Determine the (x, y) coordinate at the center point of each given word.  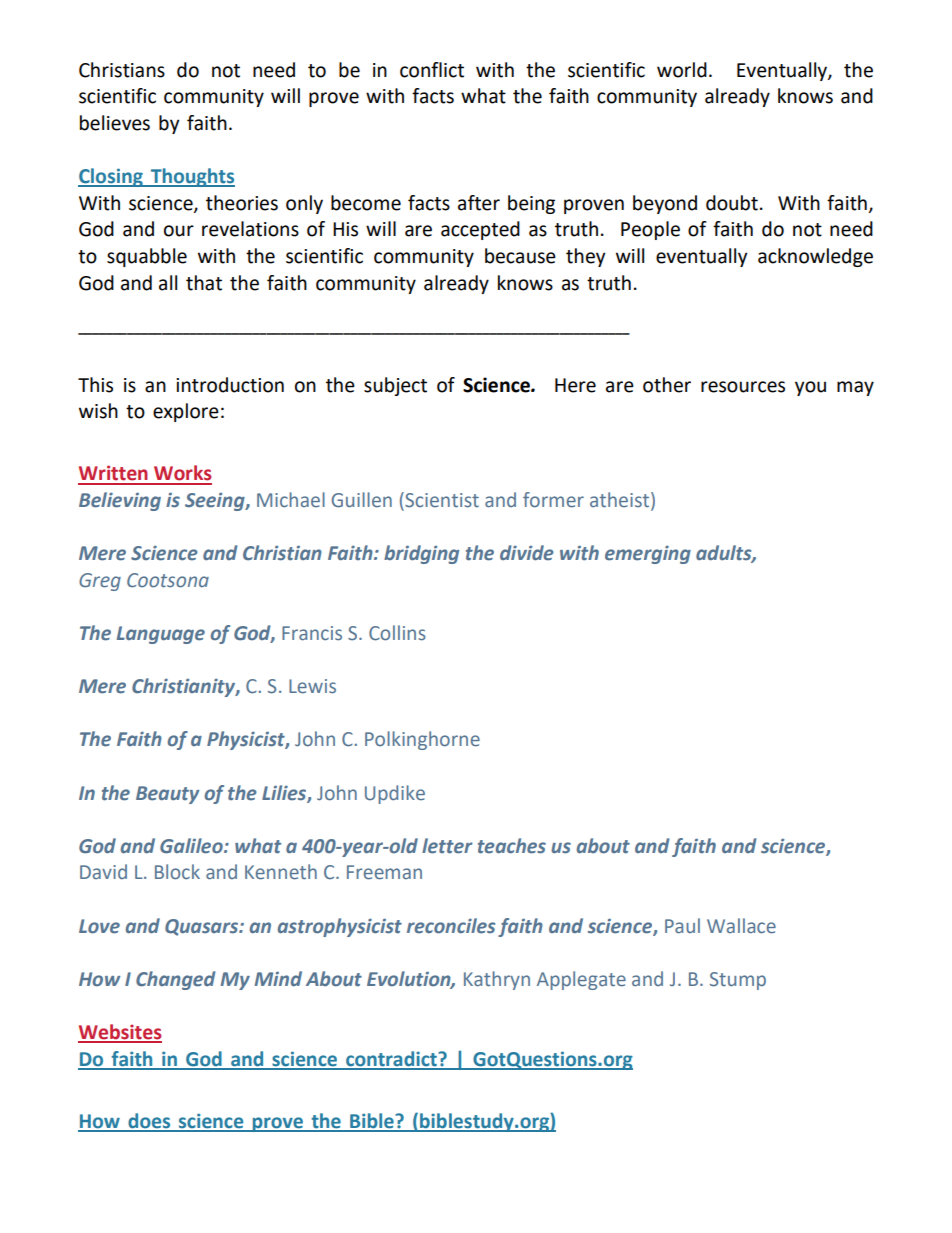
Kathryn (497, 980)
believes (115, 123)
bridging (421, 554)
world (682, 70)
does (149, 1122)
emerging (648, 555)
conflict (432, 70)
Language (161, 635)
